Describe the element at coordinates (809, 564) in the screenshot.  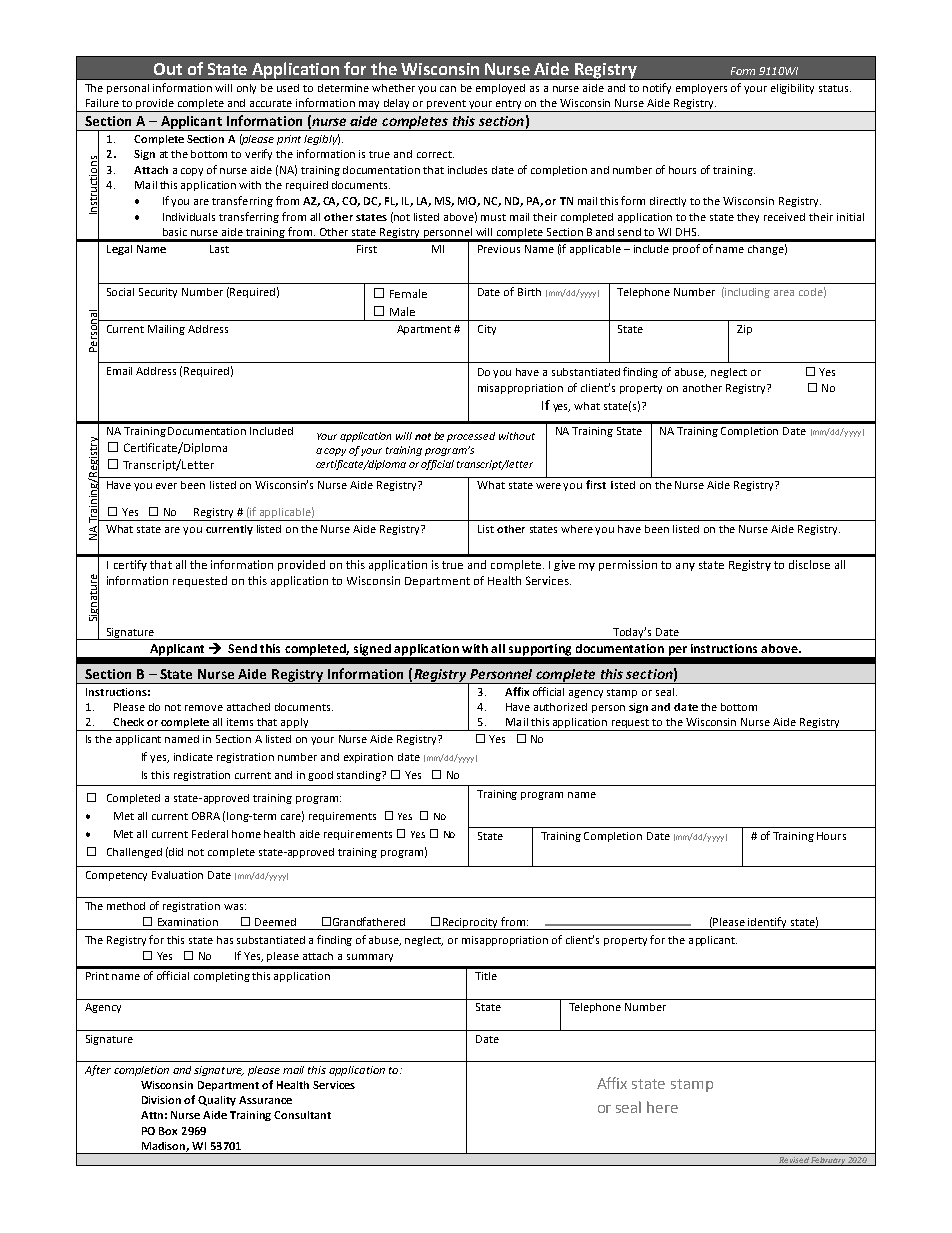
I see `disclose` at that location.
